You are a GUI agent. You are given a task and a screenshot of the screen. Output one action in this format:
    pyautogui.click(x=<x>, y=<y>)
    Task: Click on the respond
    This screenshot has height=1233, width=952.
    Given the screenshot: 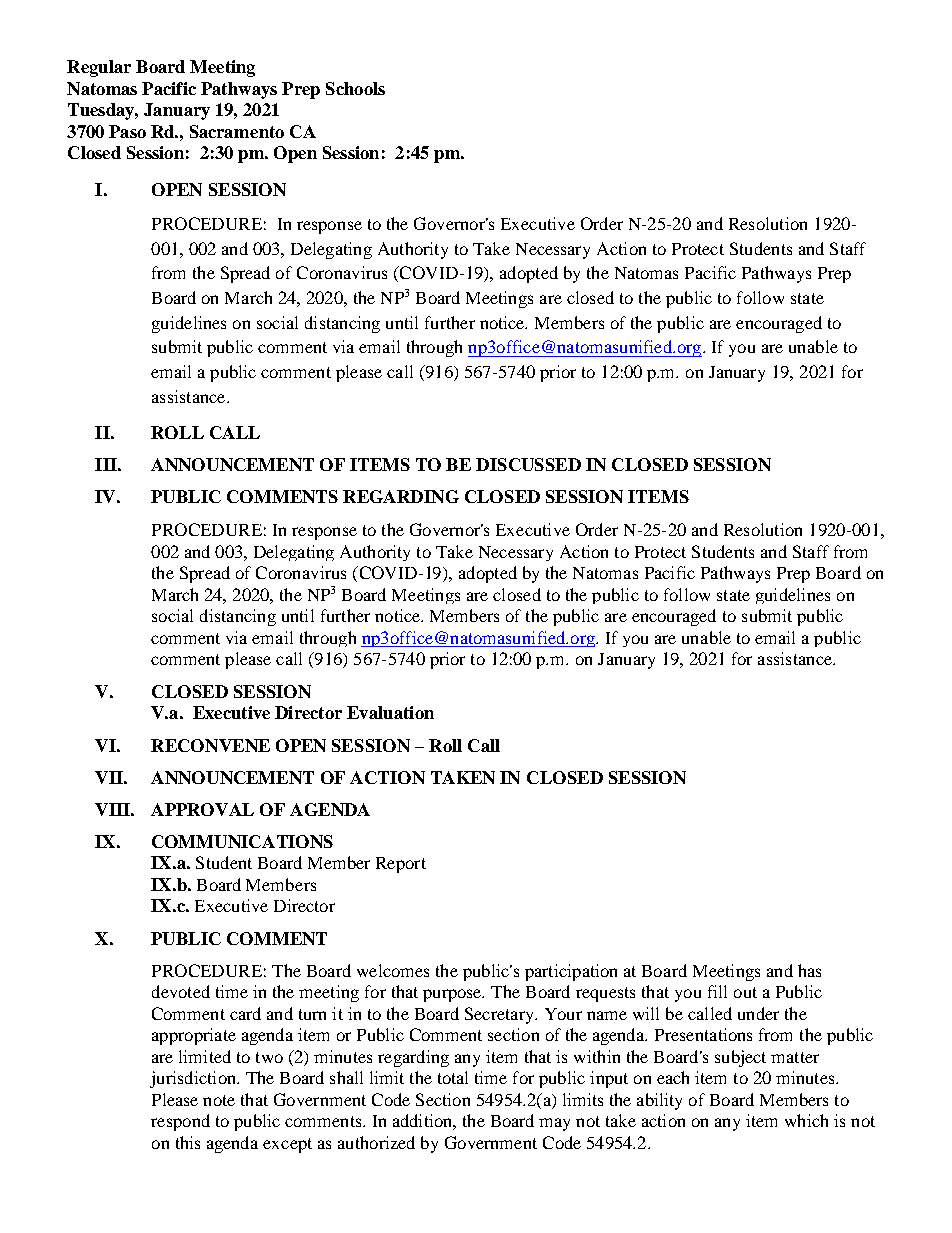 What is the action you would take?
    pyautogui.click(x=180, y=1122)
